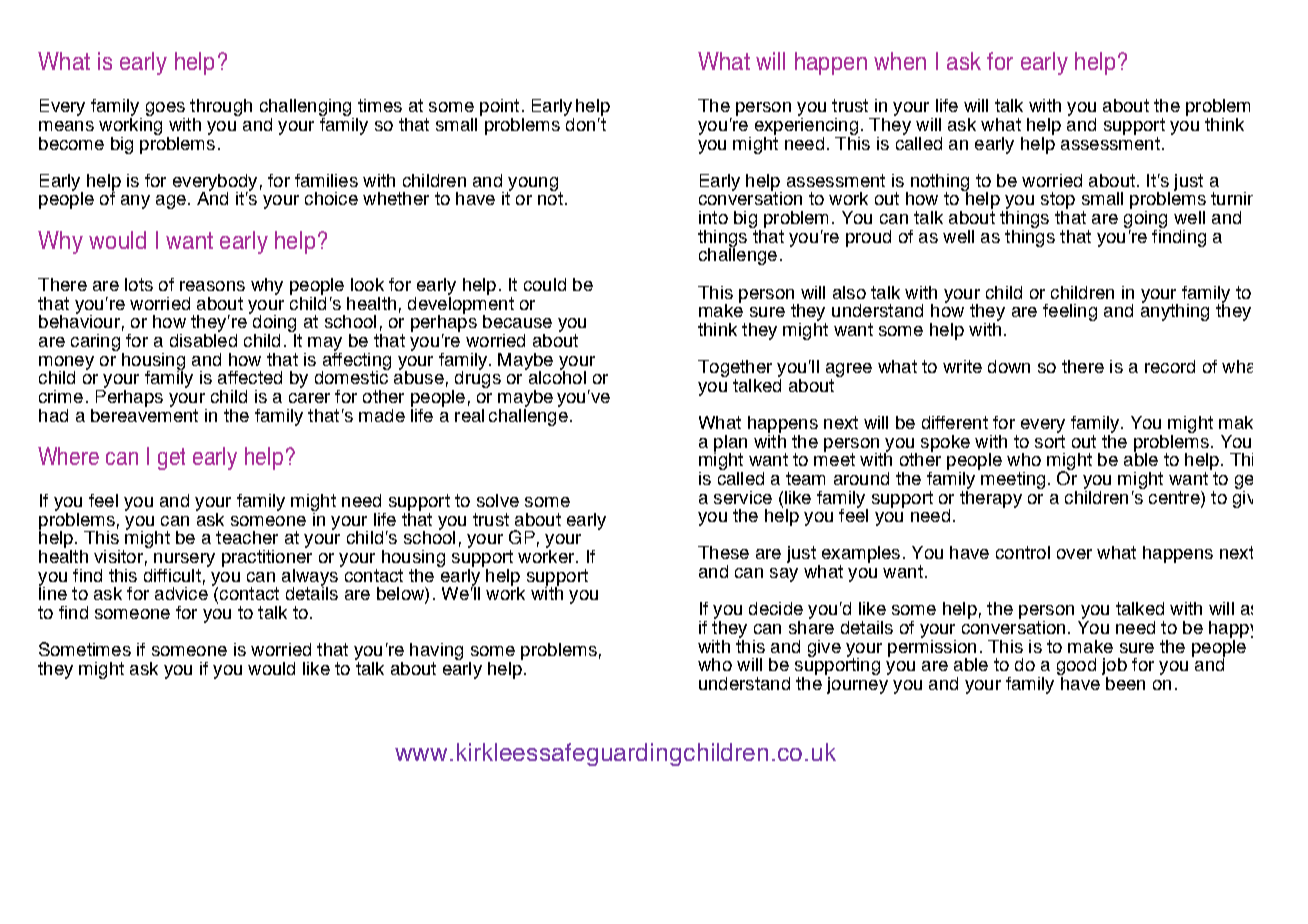 The height and width of the image is (924, 1308). What do you see at coordinates (436, 653) in the image?
I see `having` at bounding box center [436, 653].
